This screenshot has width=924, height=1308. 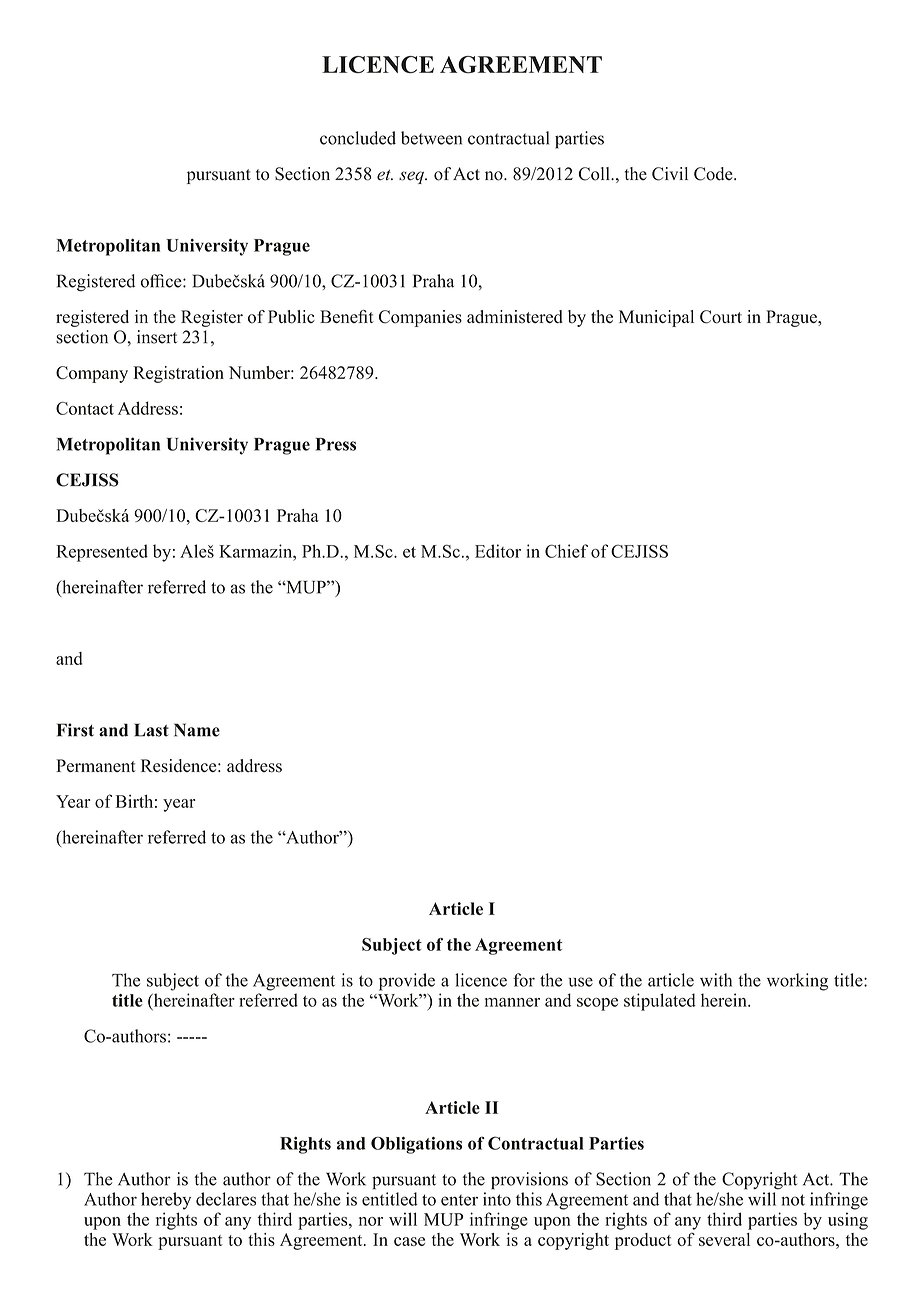 I want to click on office, so click(x=162, y=281).
